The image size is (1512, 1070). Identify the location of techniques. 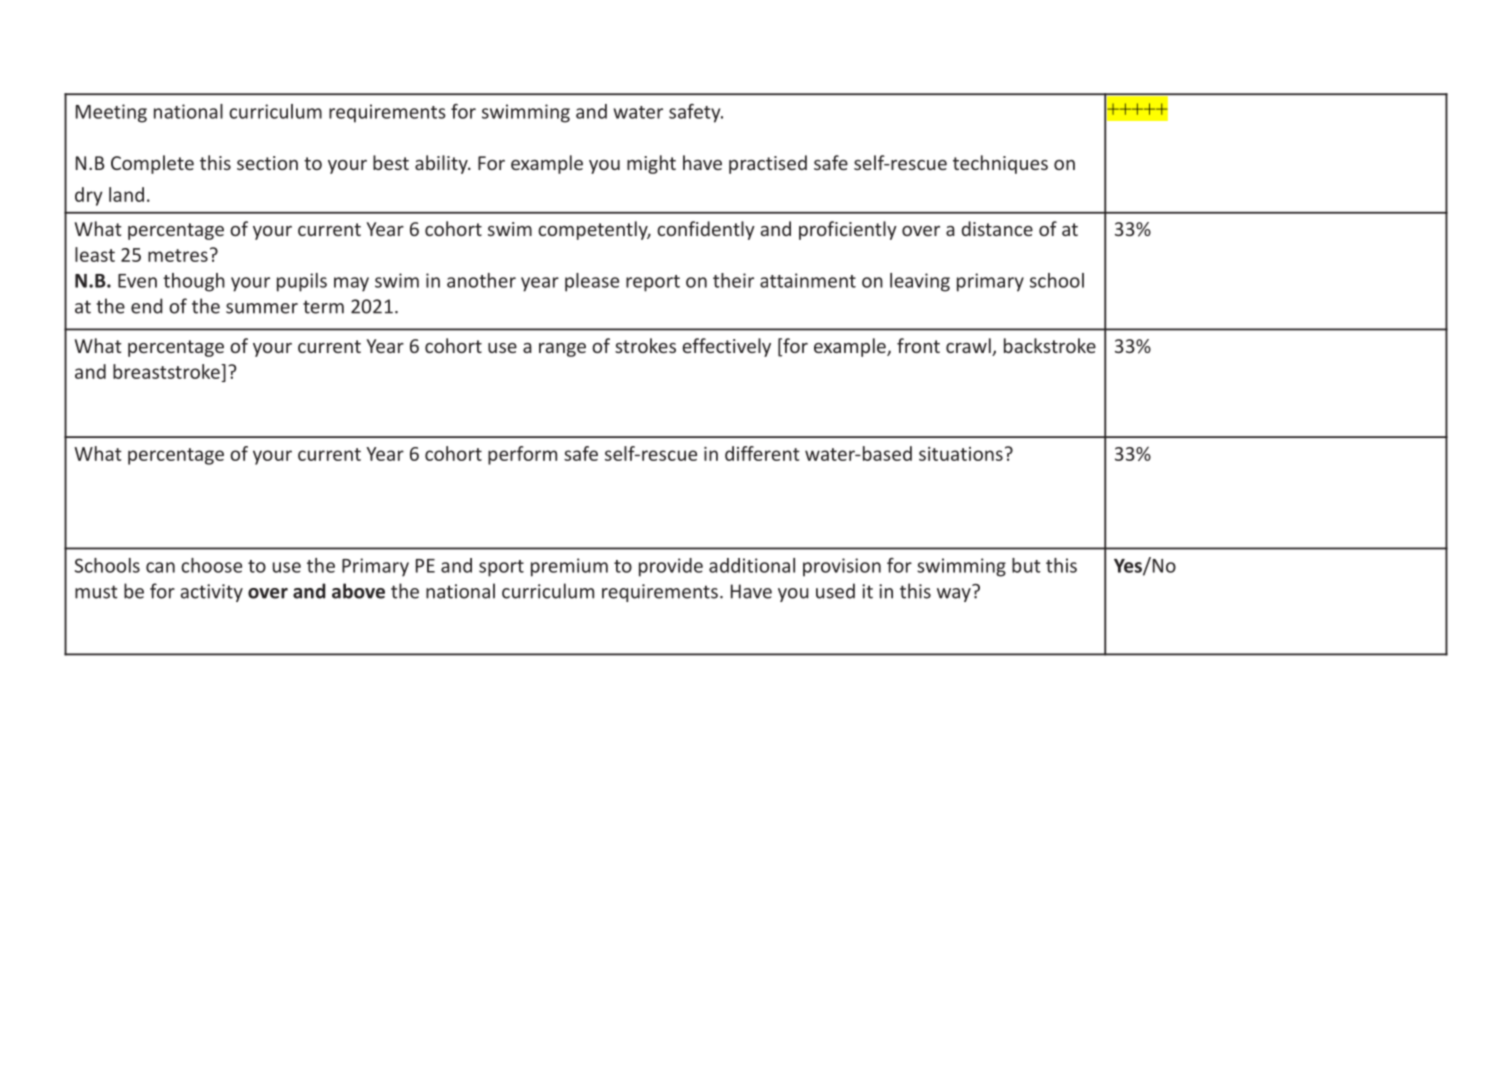
(1000, 164).
